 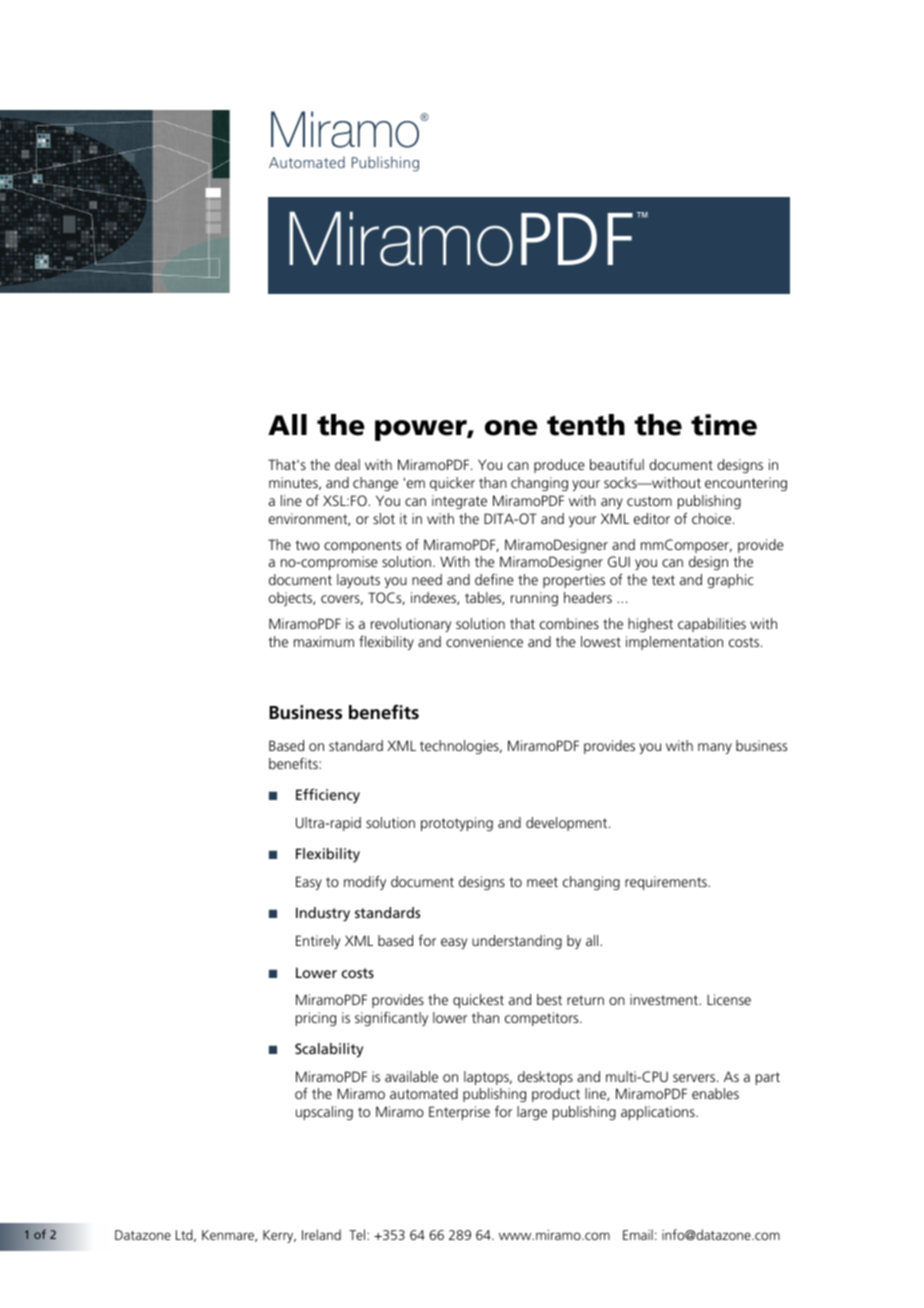 What do you see at coordinates (347, 464) in the screenshot?
I see `deal` at bounding box center [347, 464].
